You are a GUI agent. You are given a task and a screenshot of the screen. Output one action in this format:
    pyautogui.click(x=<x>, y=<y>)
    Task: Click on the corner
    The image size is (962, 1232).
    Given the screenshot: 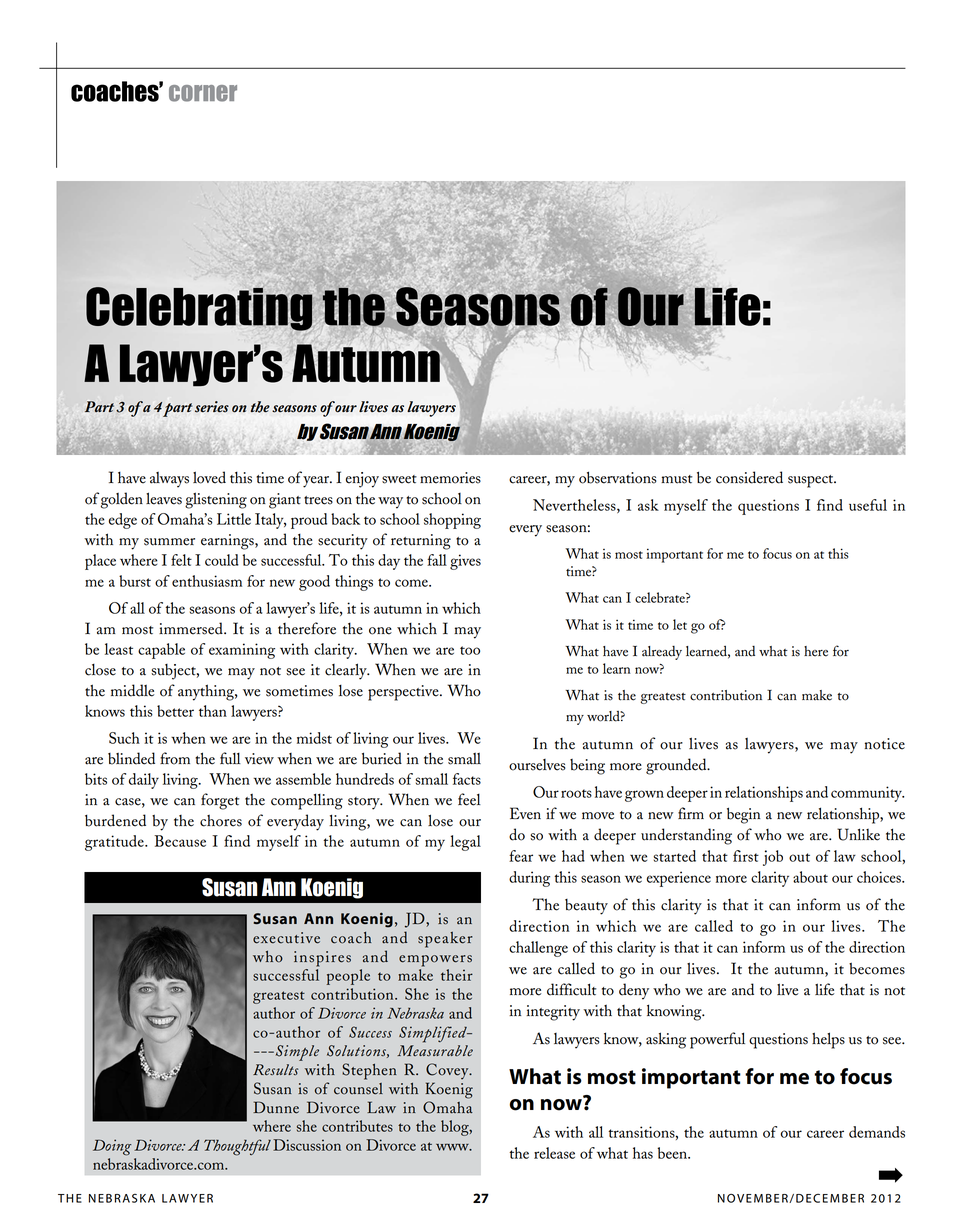 What is the action you would take?
    pyautogui.click(x=203, y=93)
